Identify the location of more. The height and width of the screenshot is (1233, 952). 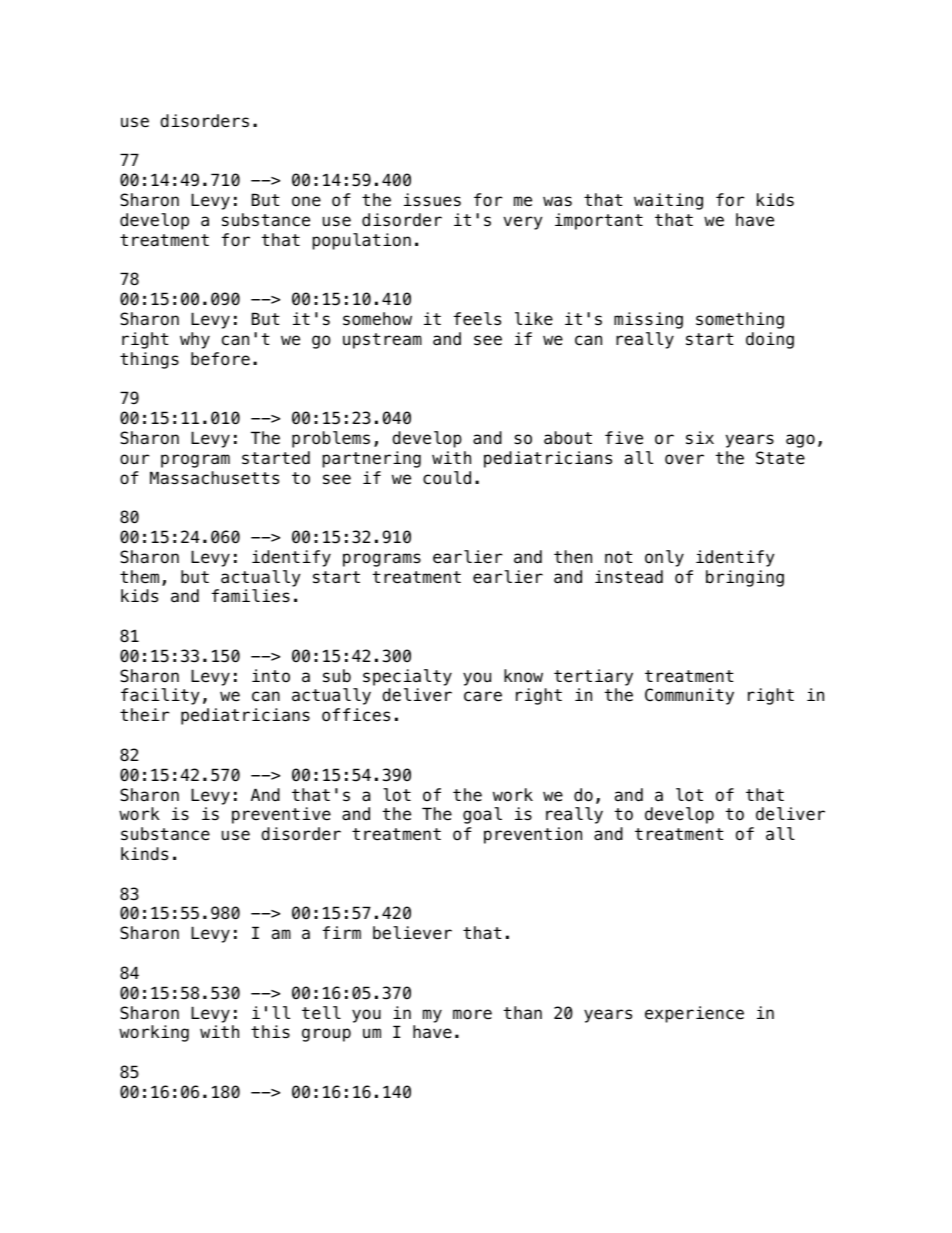
(472, 1014).
